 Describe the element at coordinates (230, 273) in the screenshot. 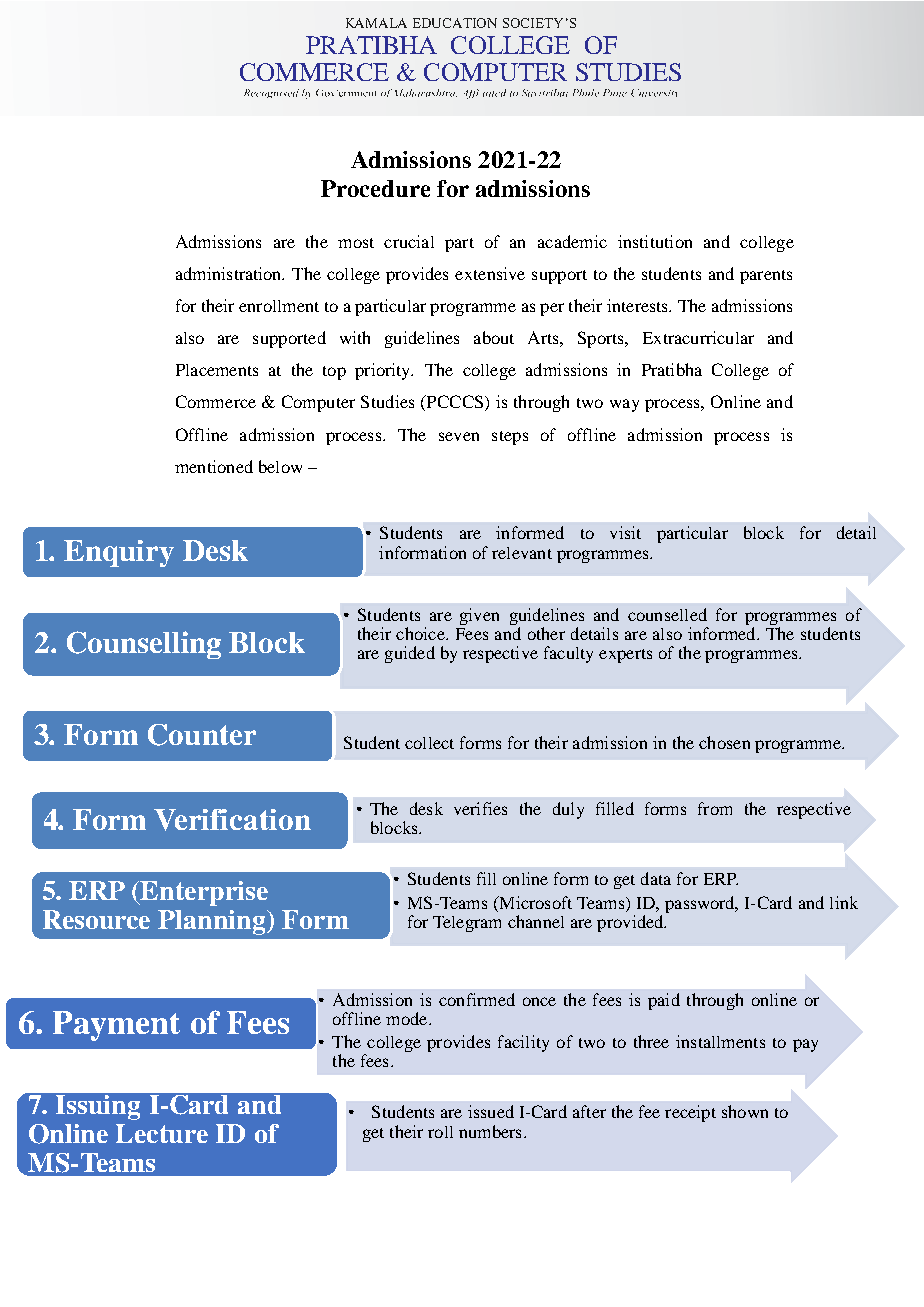

I see `administration` at that location.
